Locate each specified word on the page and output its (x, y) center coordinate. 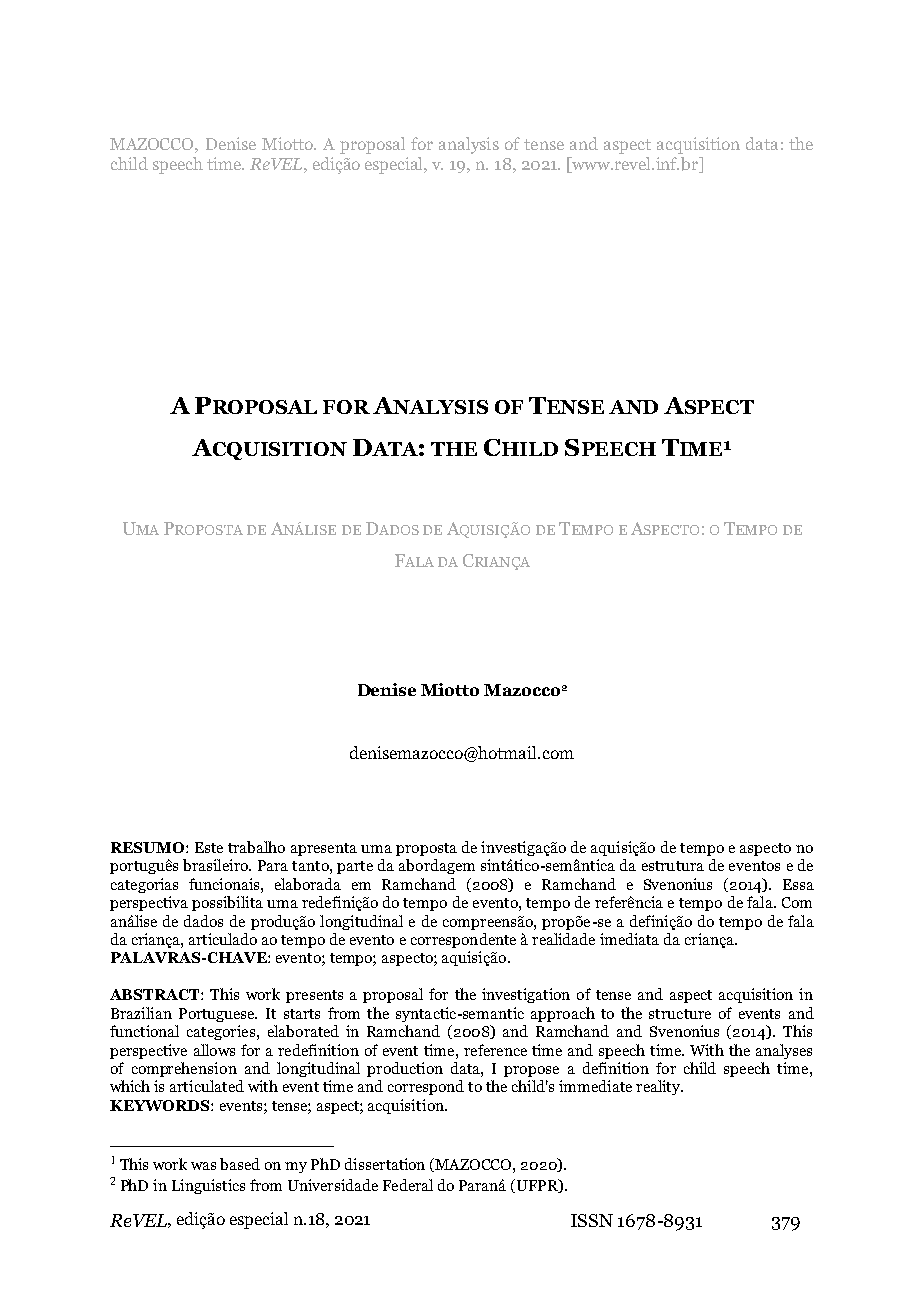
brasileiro (216, 865)
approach (563, 1014)
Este (209, 847)
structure (680, 1014)
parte (355, 867)
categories (221, 1032)
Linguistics (208, 1186)
